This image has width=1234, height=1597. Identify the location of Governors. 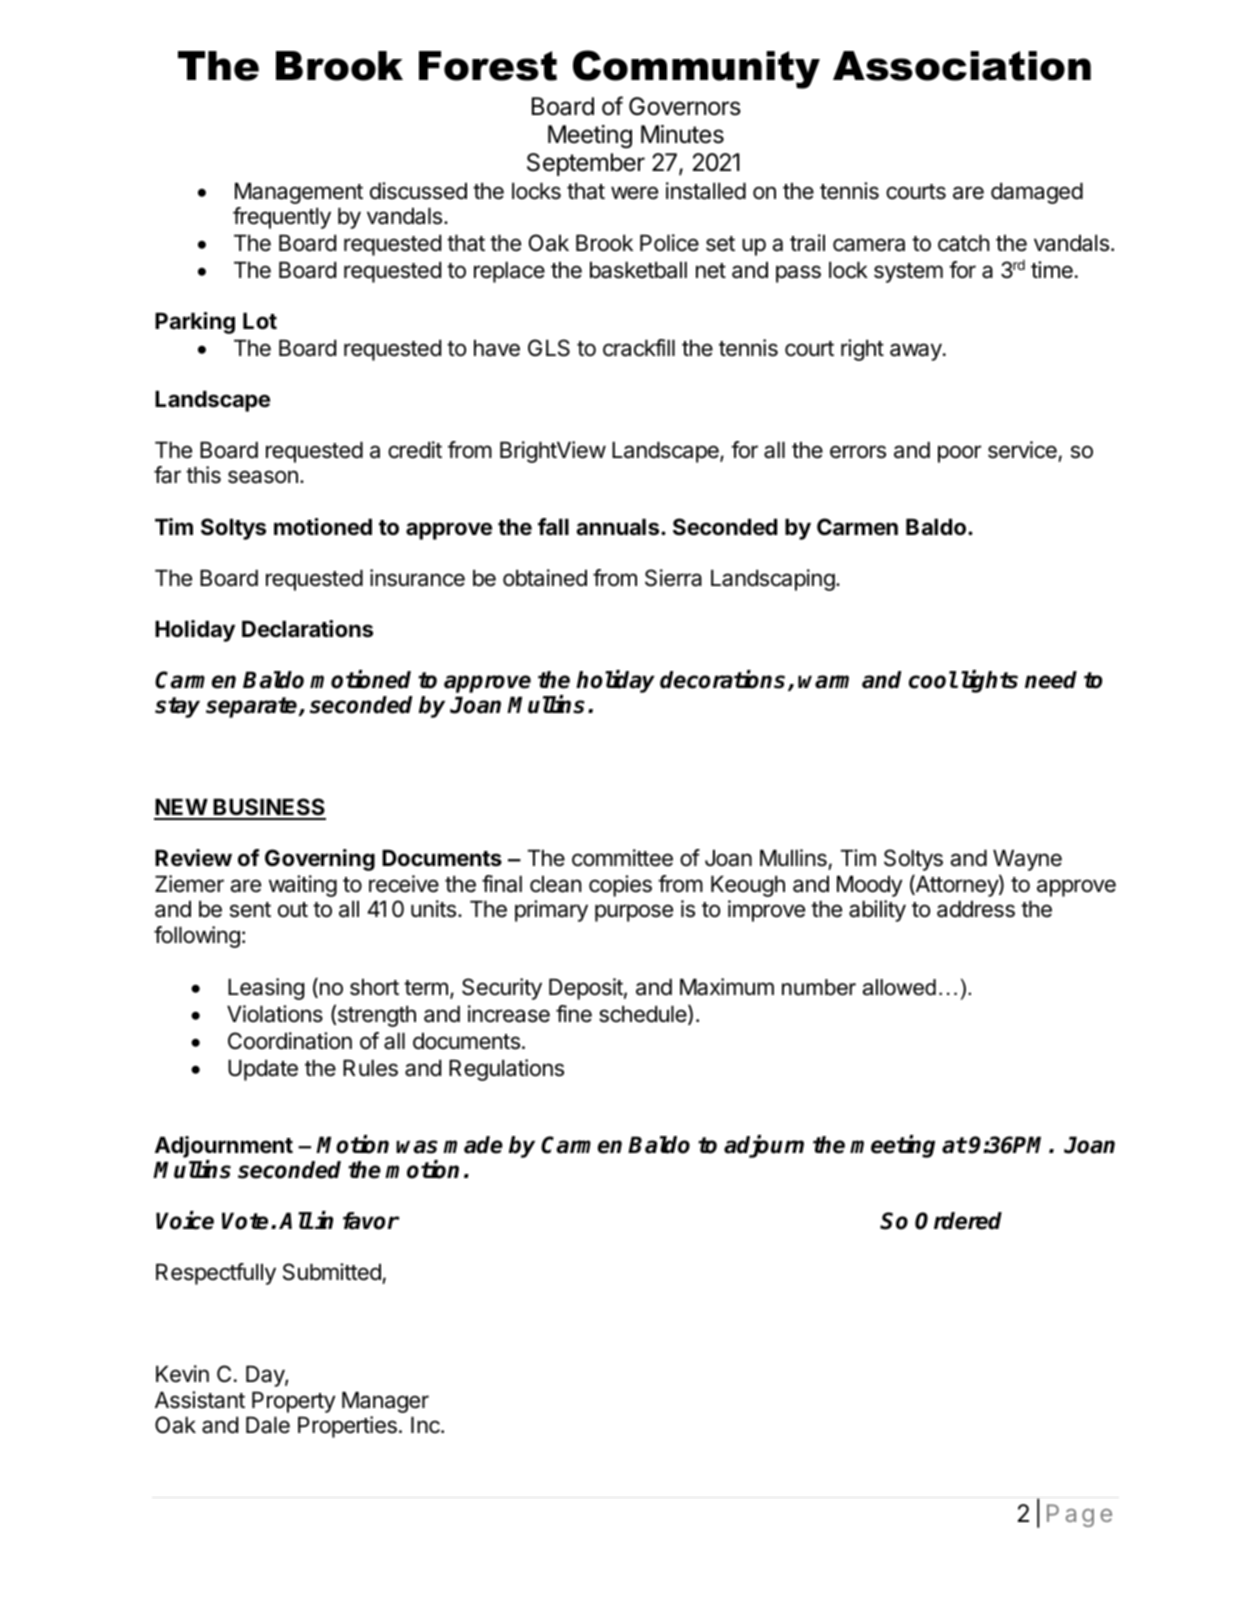
(685, 106).
